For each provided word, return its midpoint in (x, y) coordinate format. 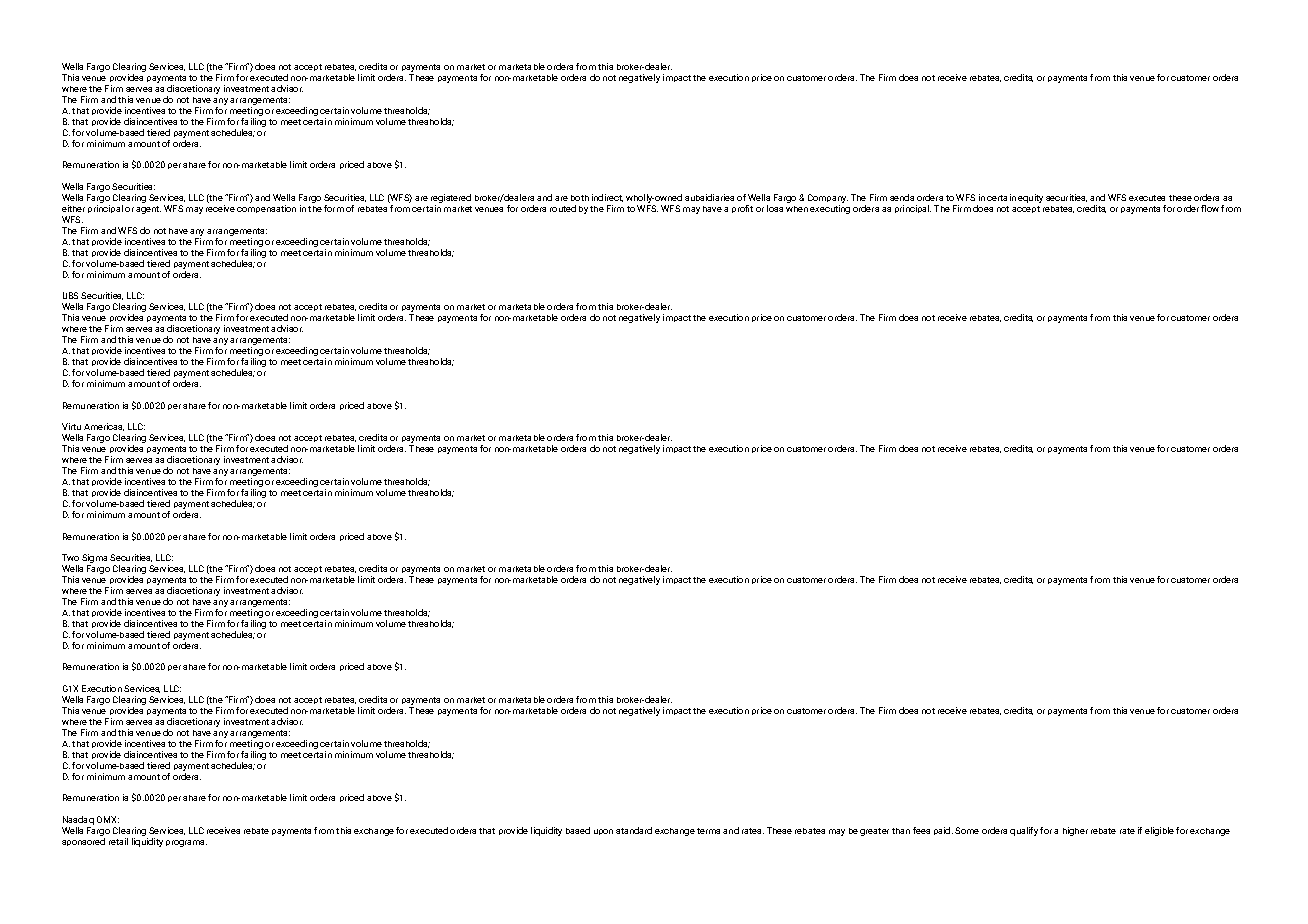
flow (1210, 208)
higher (1075, 831)
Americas (104, 427)
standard (634, 830)
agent (148, 210)
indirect (607, 198)
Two (70, 557)
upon (603, 832)
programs (186, 843)
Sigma (94, 560)
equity (1030, 198)
